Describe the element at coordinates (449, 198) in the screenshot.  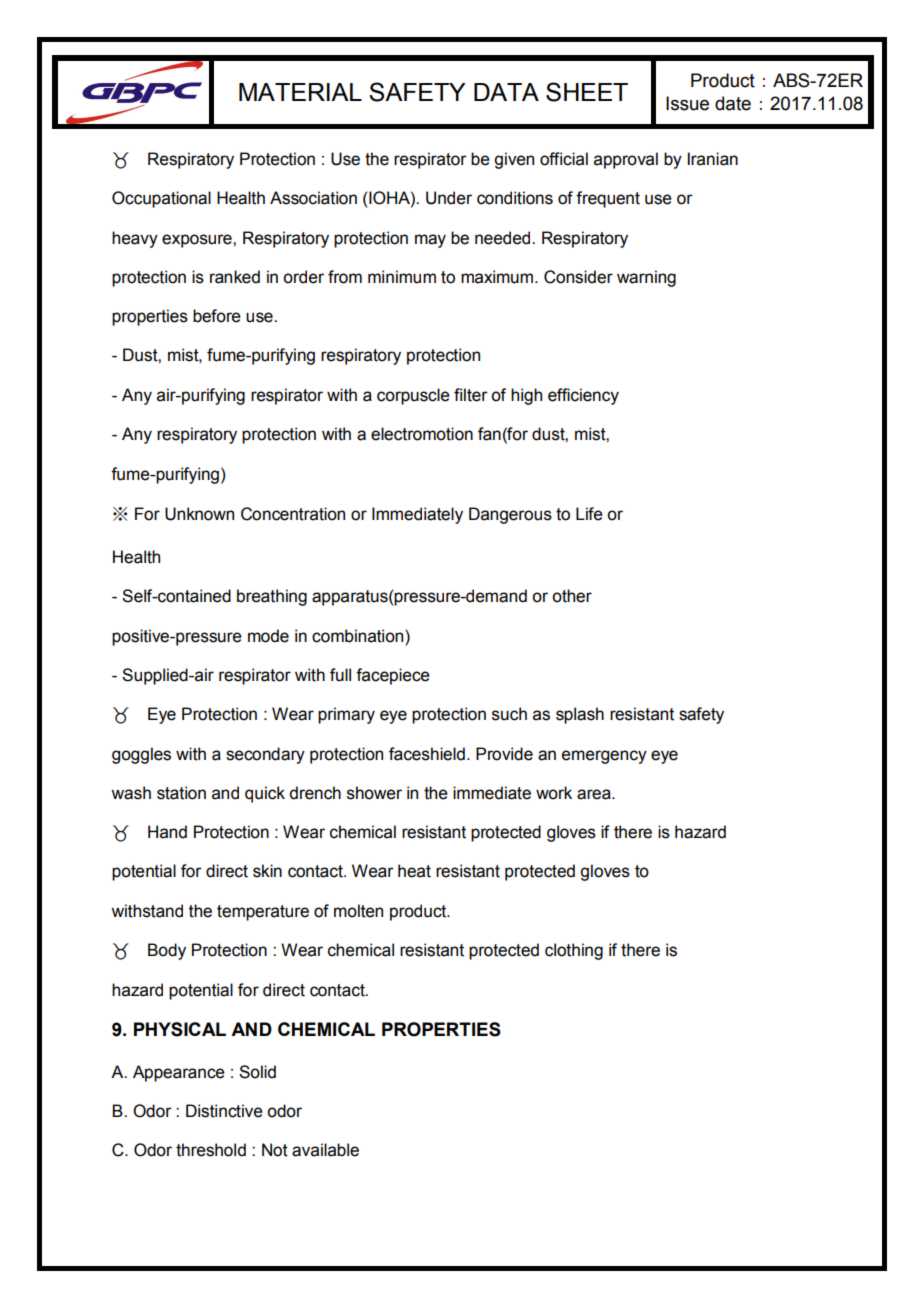
I see `Under` at that location.
